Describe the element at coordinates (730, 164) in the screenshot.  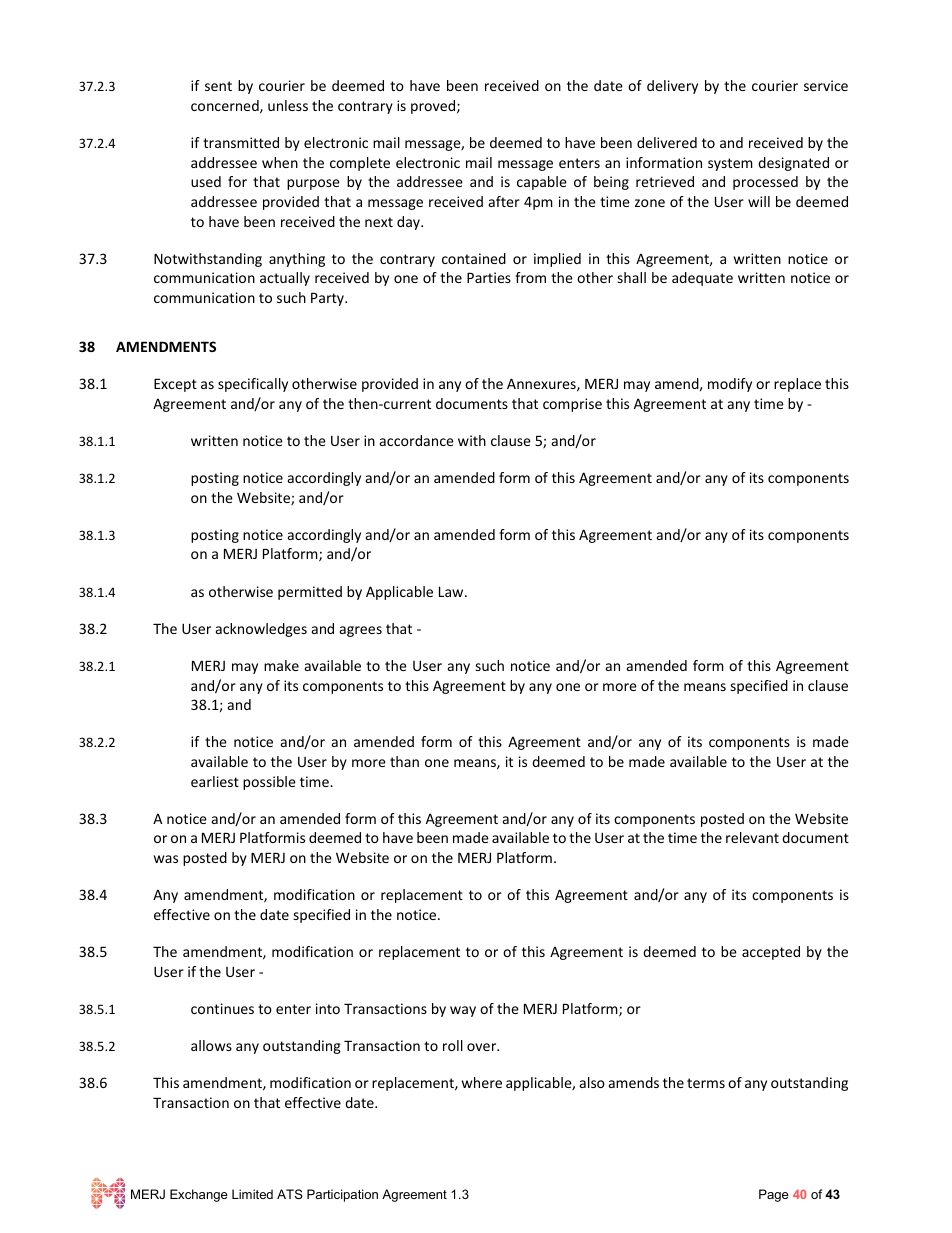
I see `system` at that location.
